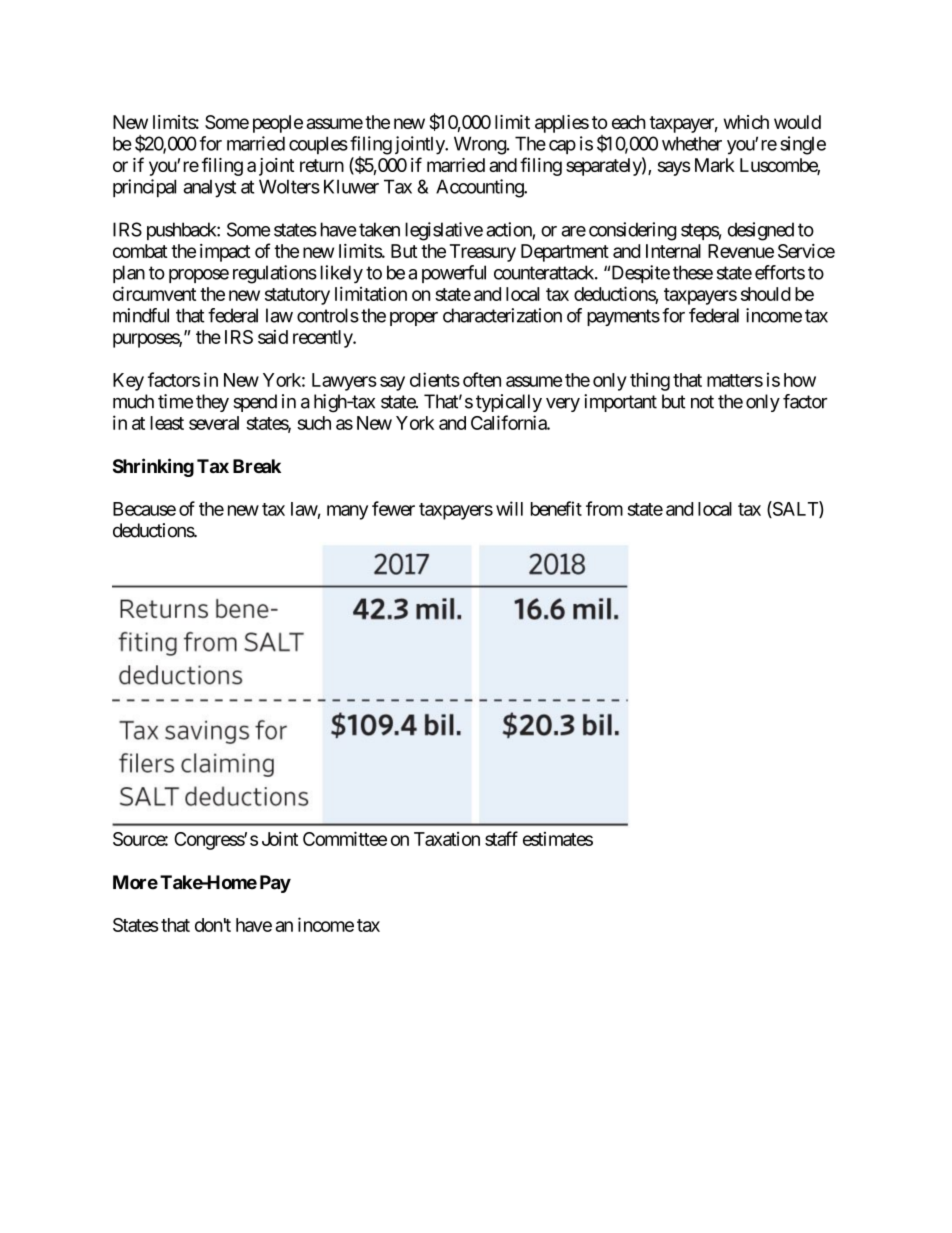 This screenshot has width=952, height=1233. I want to click on Break, so click(257, 466).
